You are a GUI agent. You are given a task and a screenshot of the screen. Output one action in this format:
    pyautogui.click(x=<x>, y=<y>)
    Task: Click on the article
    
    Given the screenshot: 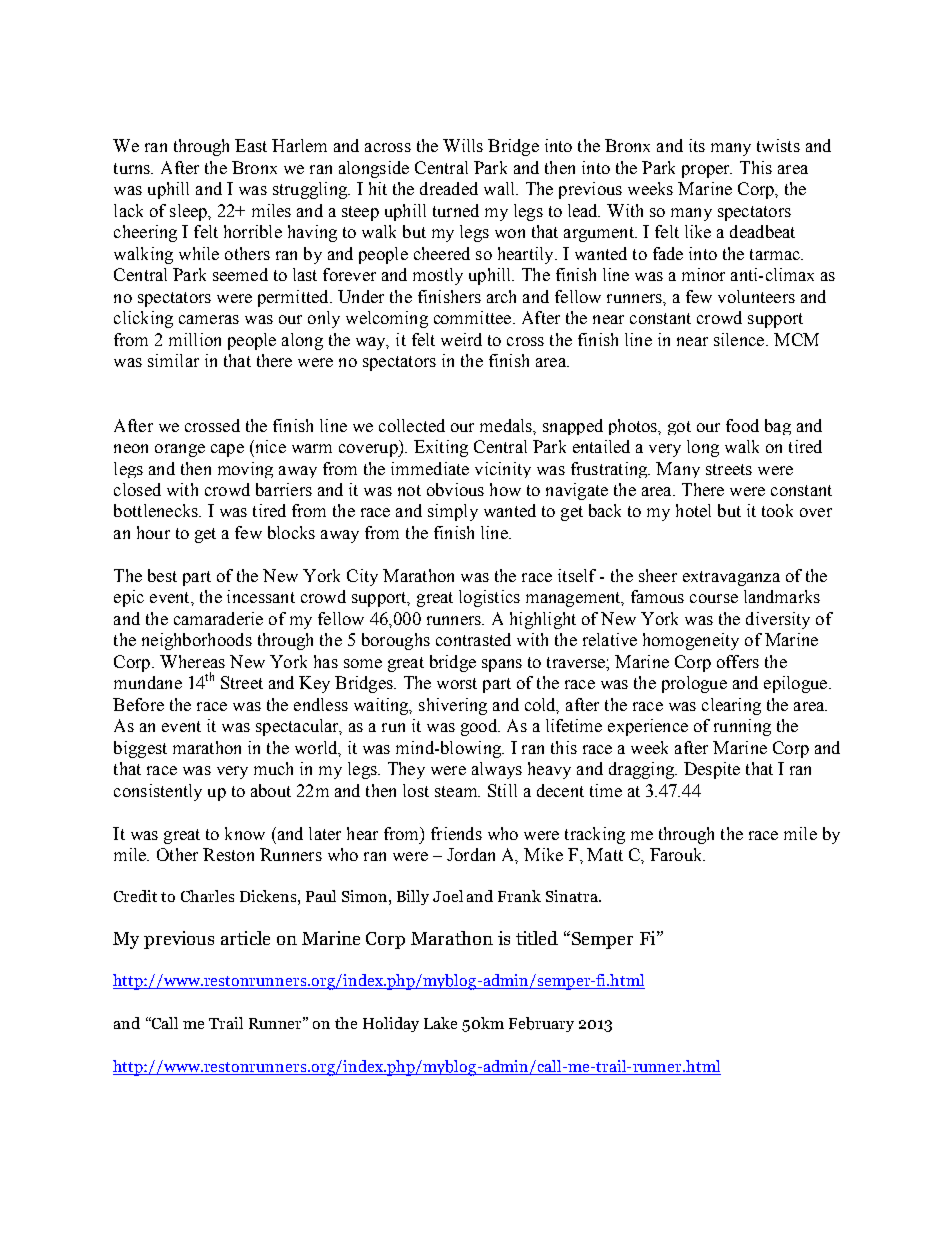 What is the action you would take?
    pyautogui.click(x=245, y=938)
